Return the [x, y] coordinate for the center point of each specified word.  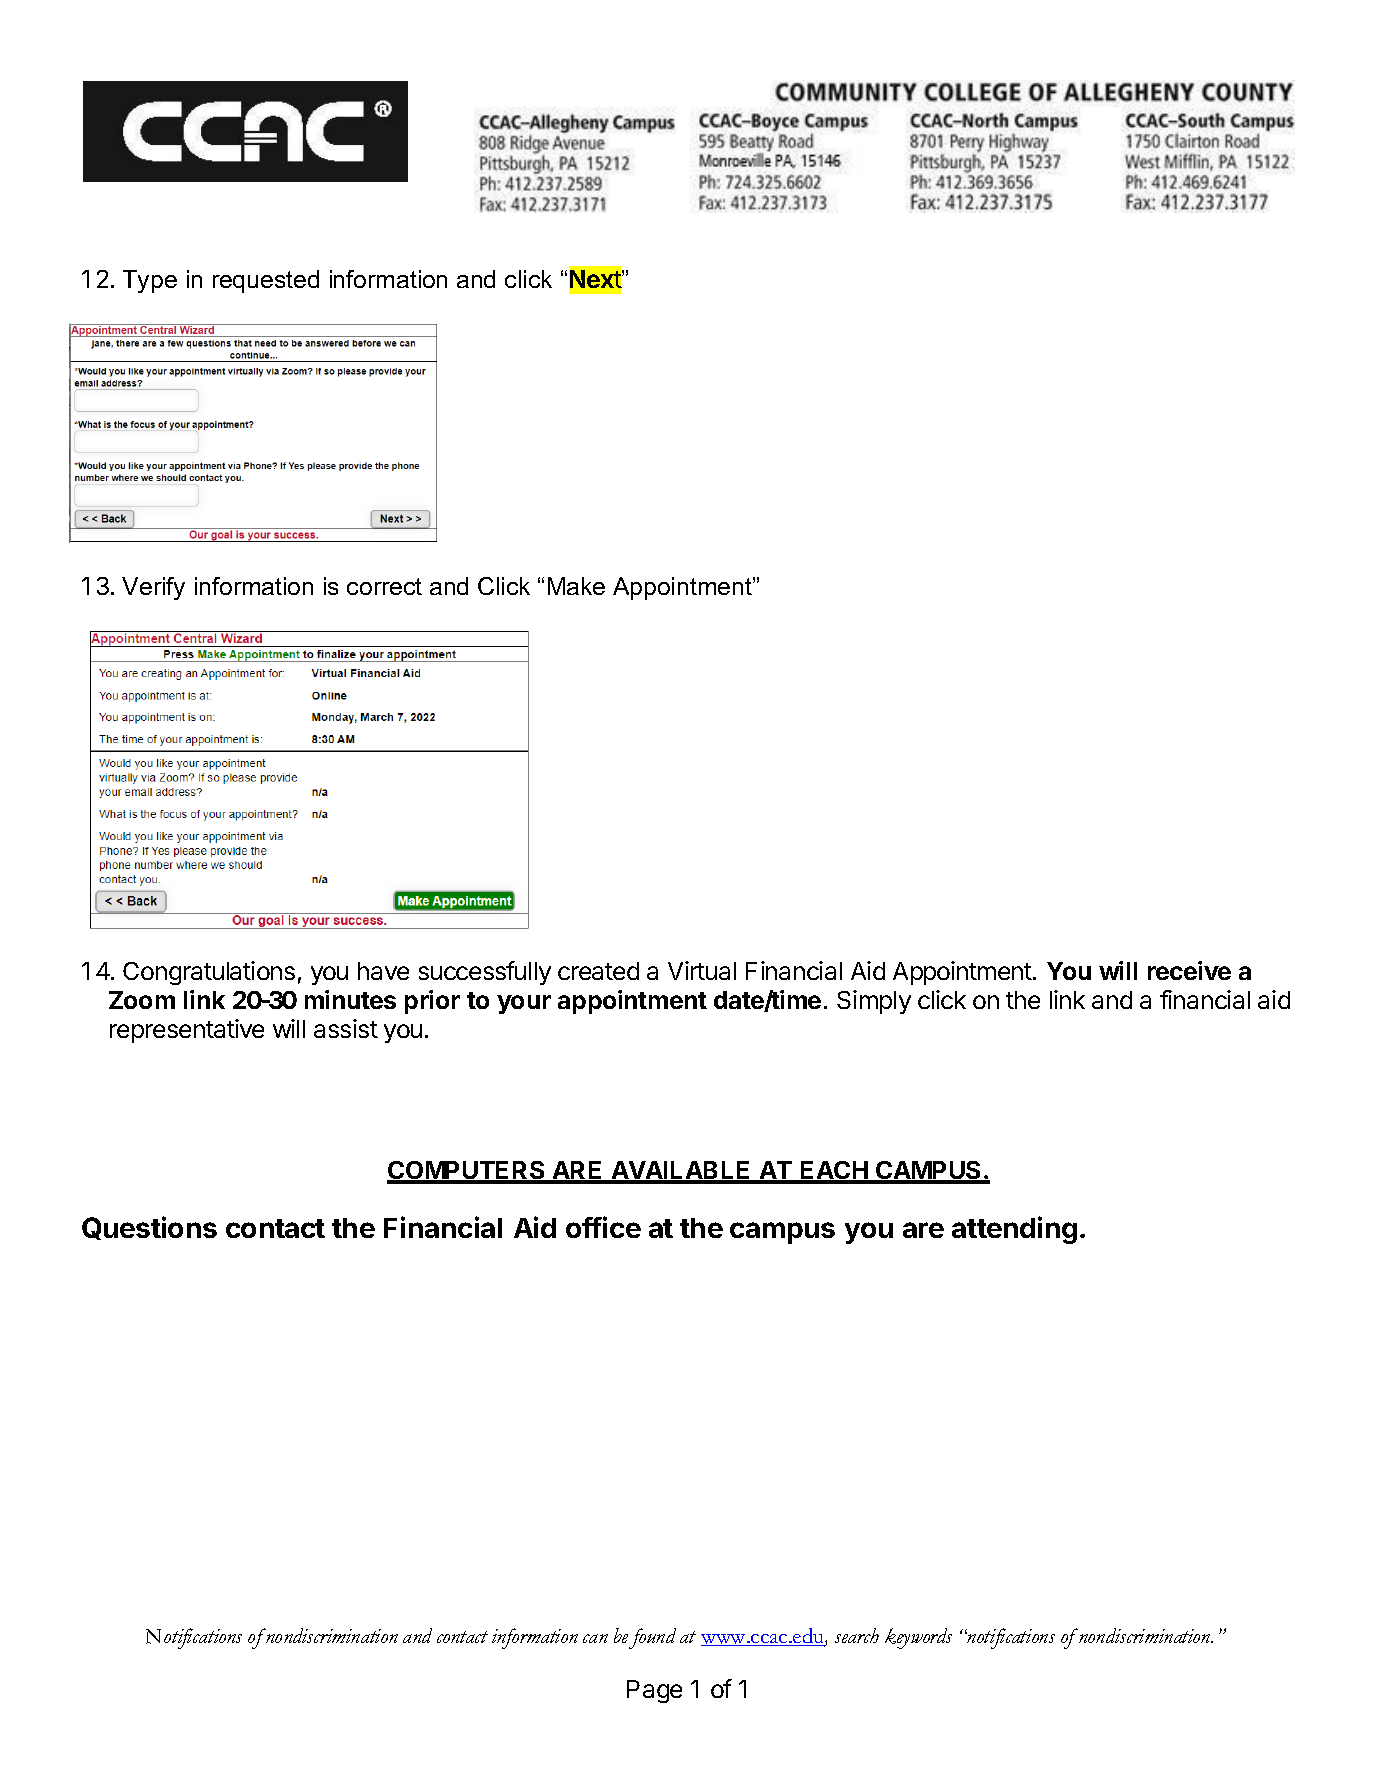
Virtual [702, 970]
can [595, 1638]
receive [1189, 970]
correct [384, 586]
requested [266, 281]
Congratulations [209, 973]
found [652, 1638]
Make [576, 586]
